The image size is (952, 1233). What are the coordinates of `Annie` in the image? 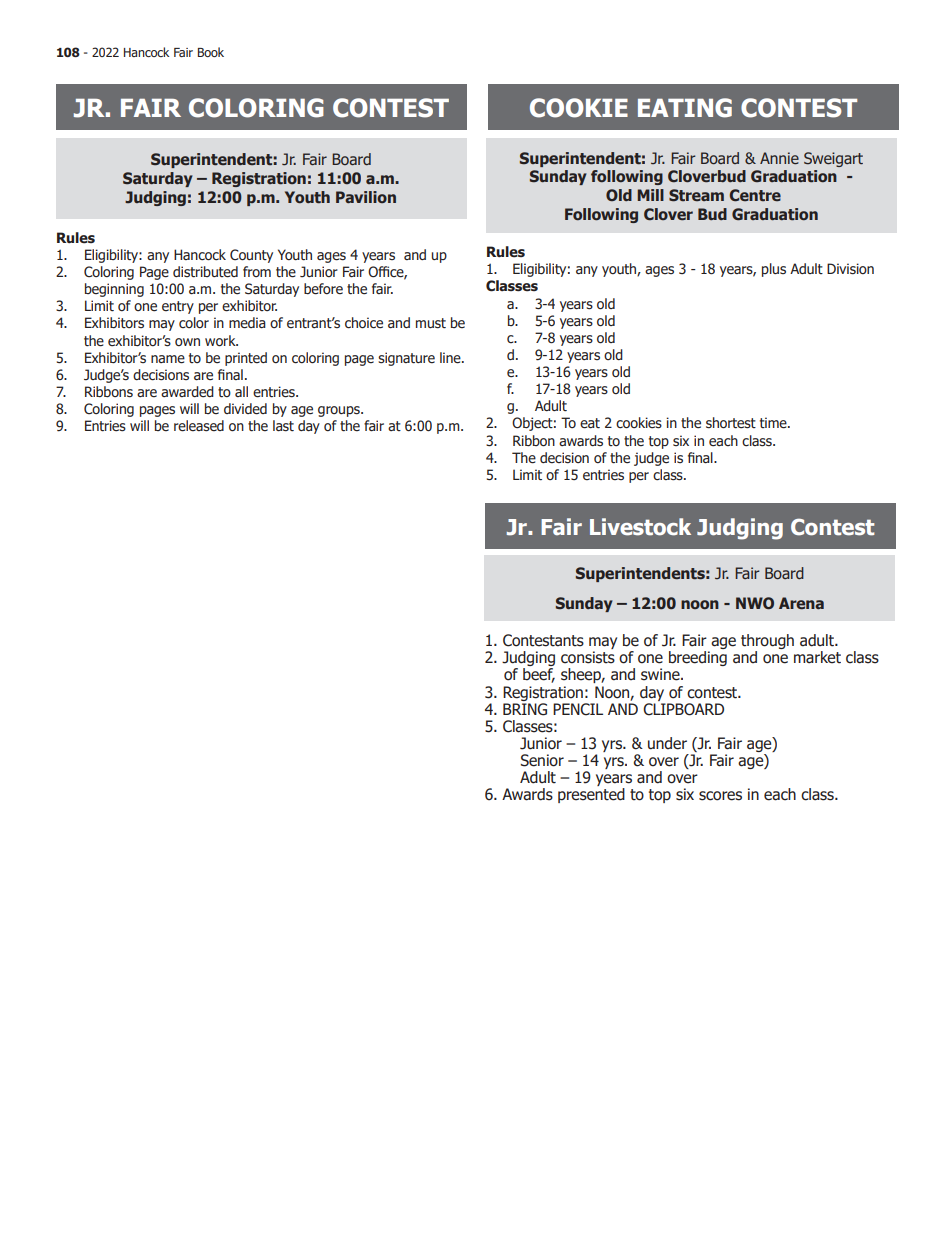 It's located at (779, 158).
